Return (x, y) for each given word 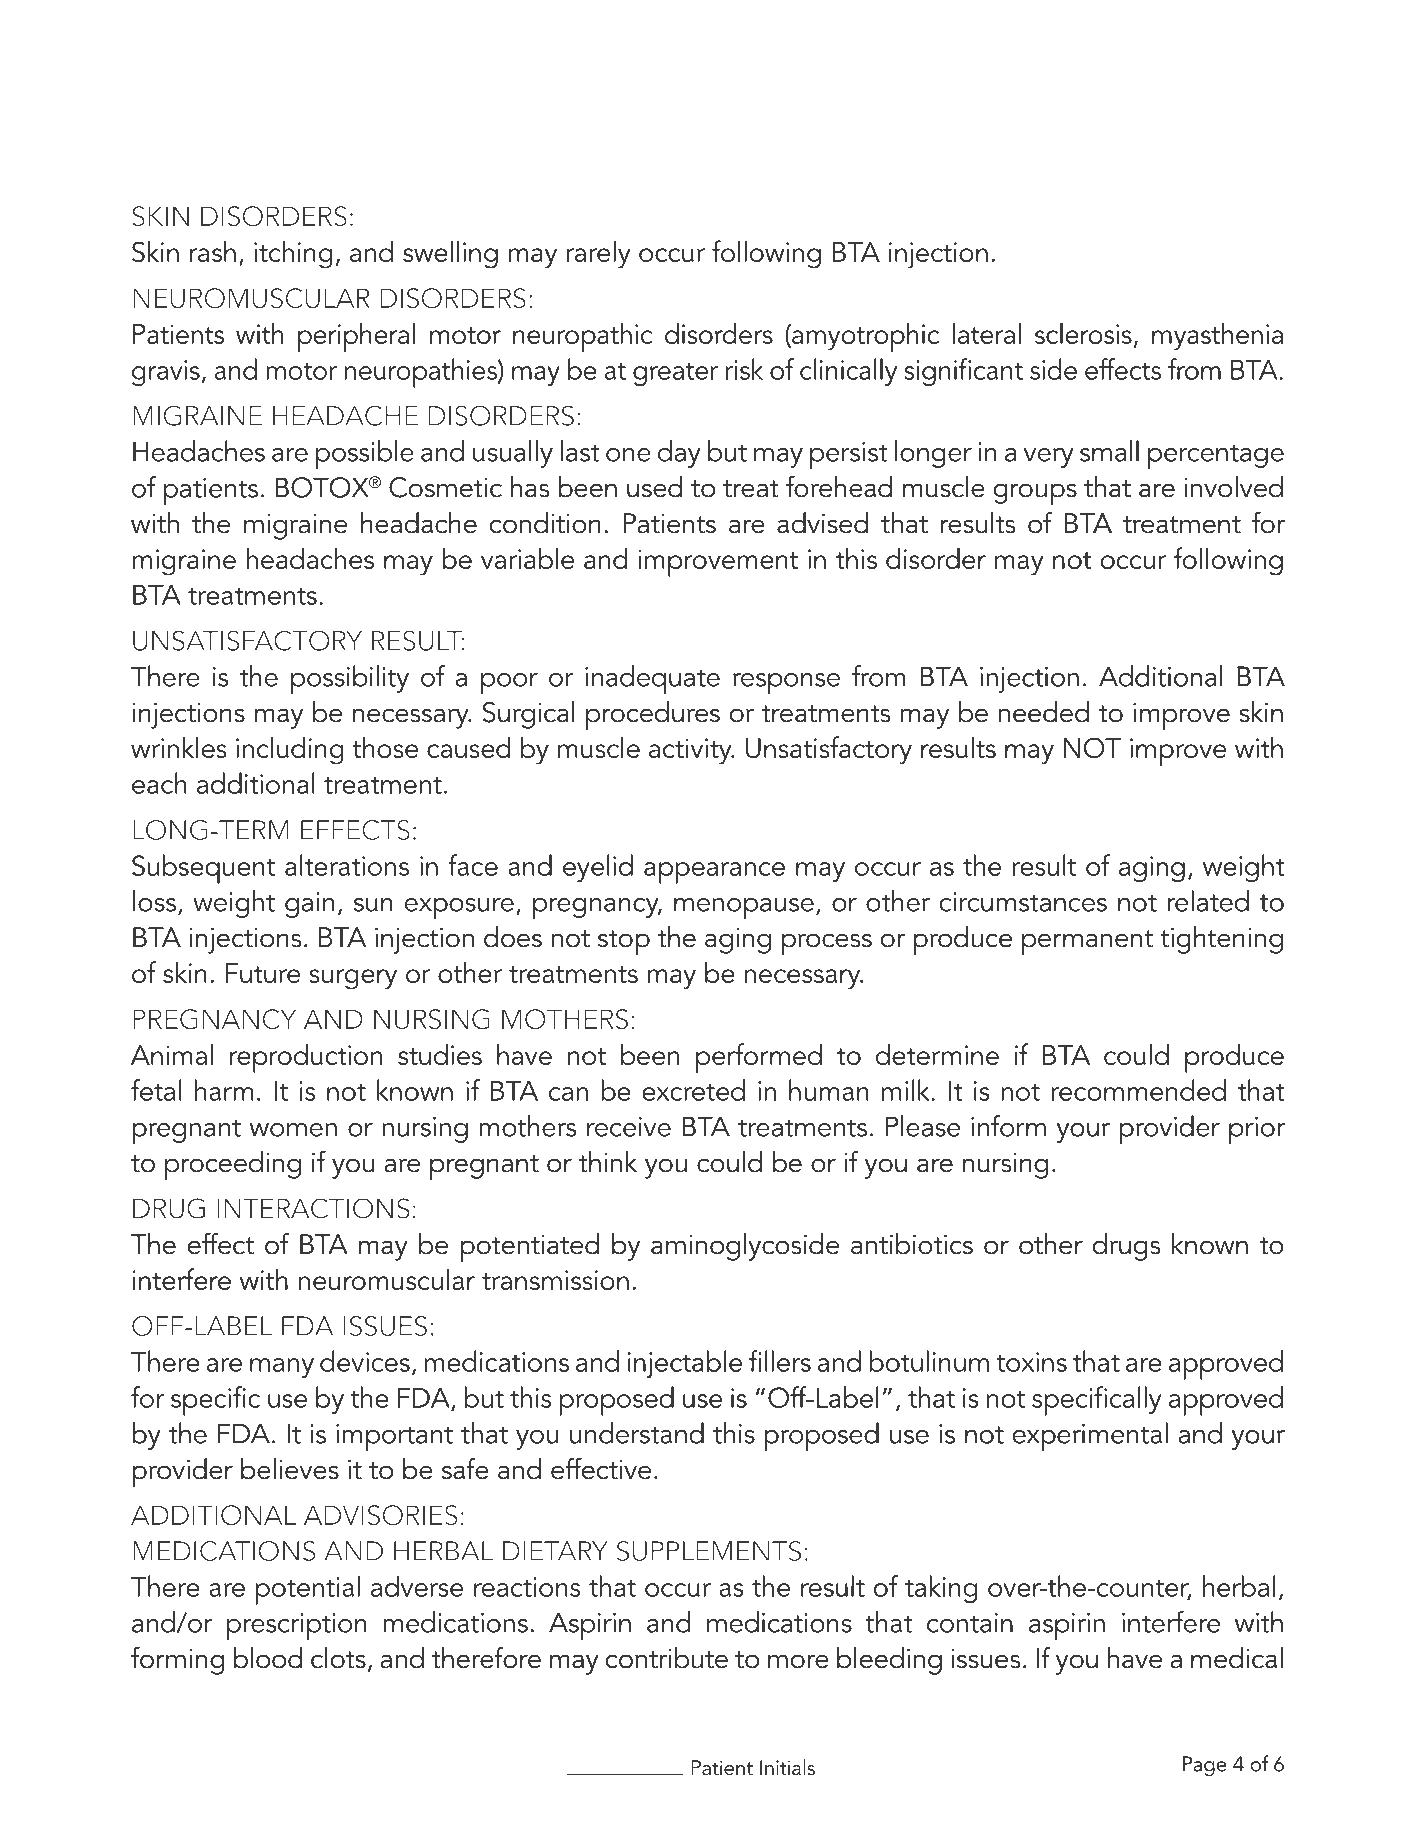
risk (744, 369)
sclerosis (1083, 333)
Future (263, 973)
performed (759, 1058)
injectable (685, 1364)
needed (1043, 712)
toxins (1031, 1362)
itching (293, 255)
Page (1205, 1766)
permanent (1087, 942)
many (282, 1368)
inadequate (652, 680)
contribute (666, 1658)
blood (268, 1658)
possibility (350, 680)
